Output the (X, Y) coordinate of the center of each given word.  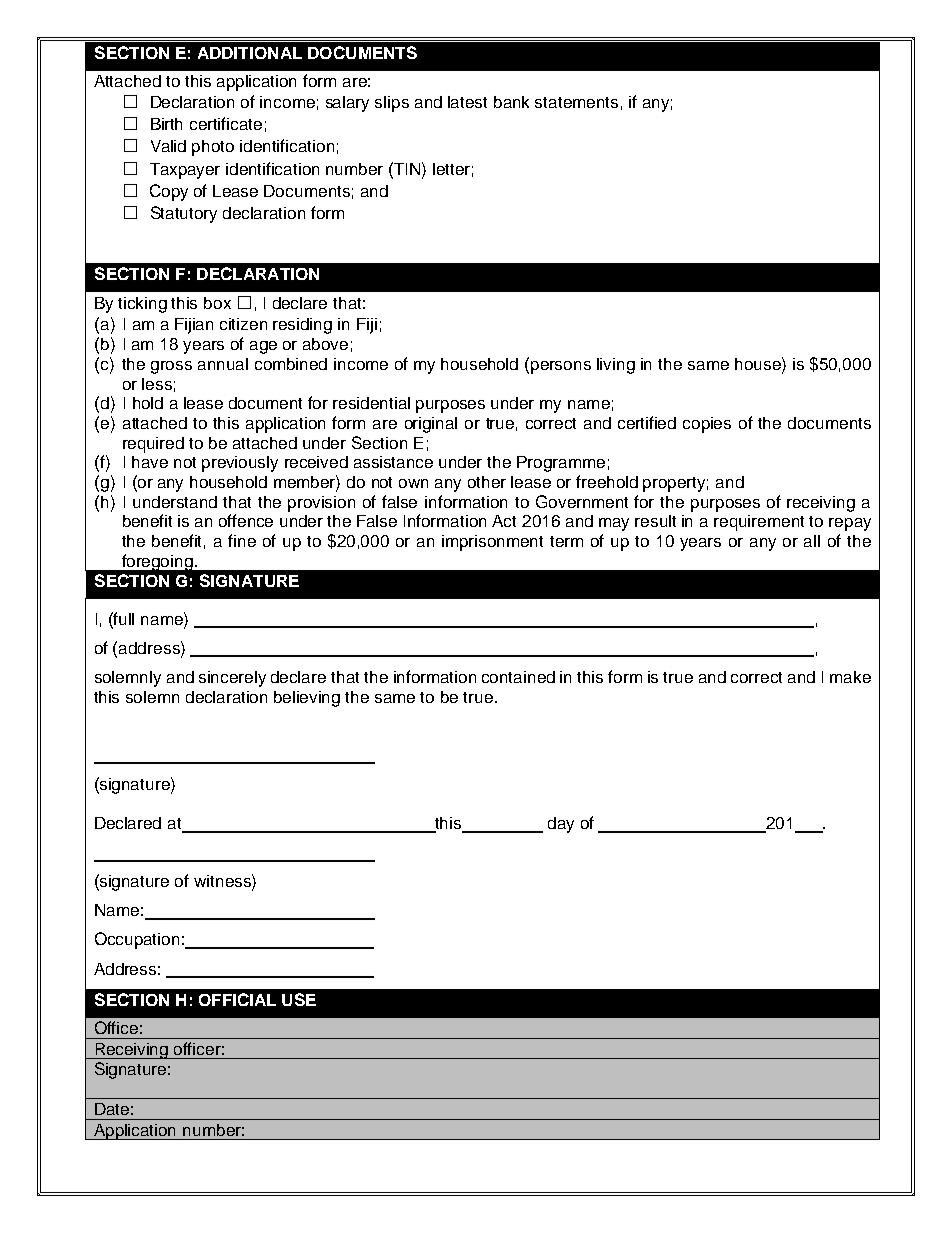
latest (467, 102)
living (616, 366)
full (123, 618)
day (561, 825)
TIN (407, 168)
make (850, 677)
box (217, 303)
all (812, 541)
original (431, 425)
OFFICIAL (237, 999)
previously (240, 464)
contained (518, 677)
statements (576, 102)
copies (707, 425)
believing (307, 699)
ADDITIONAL (250, 53)
